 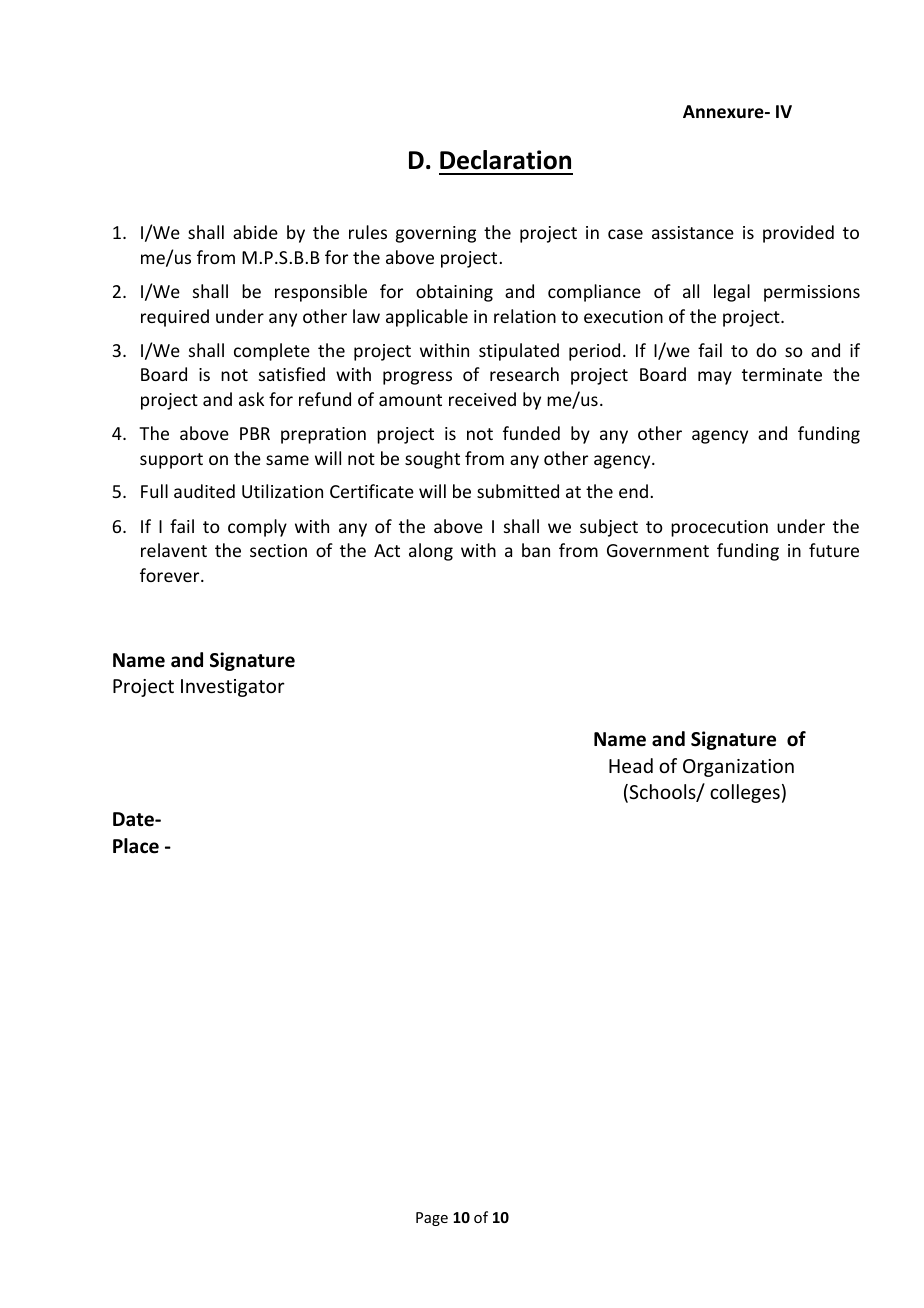 I want to click on future, so click(x=834, y=550).
